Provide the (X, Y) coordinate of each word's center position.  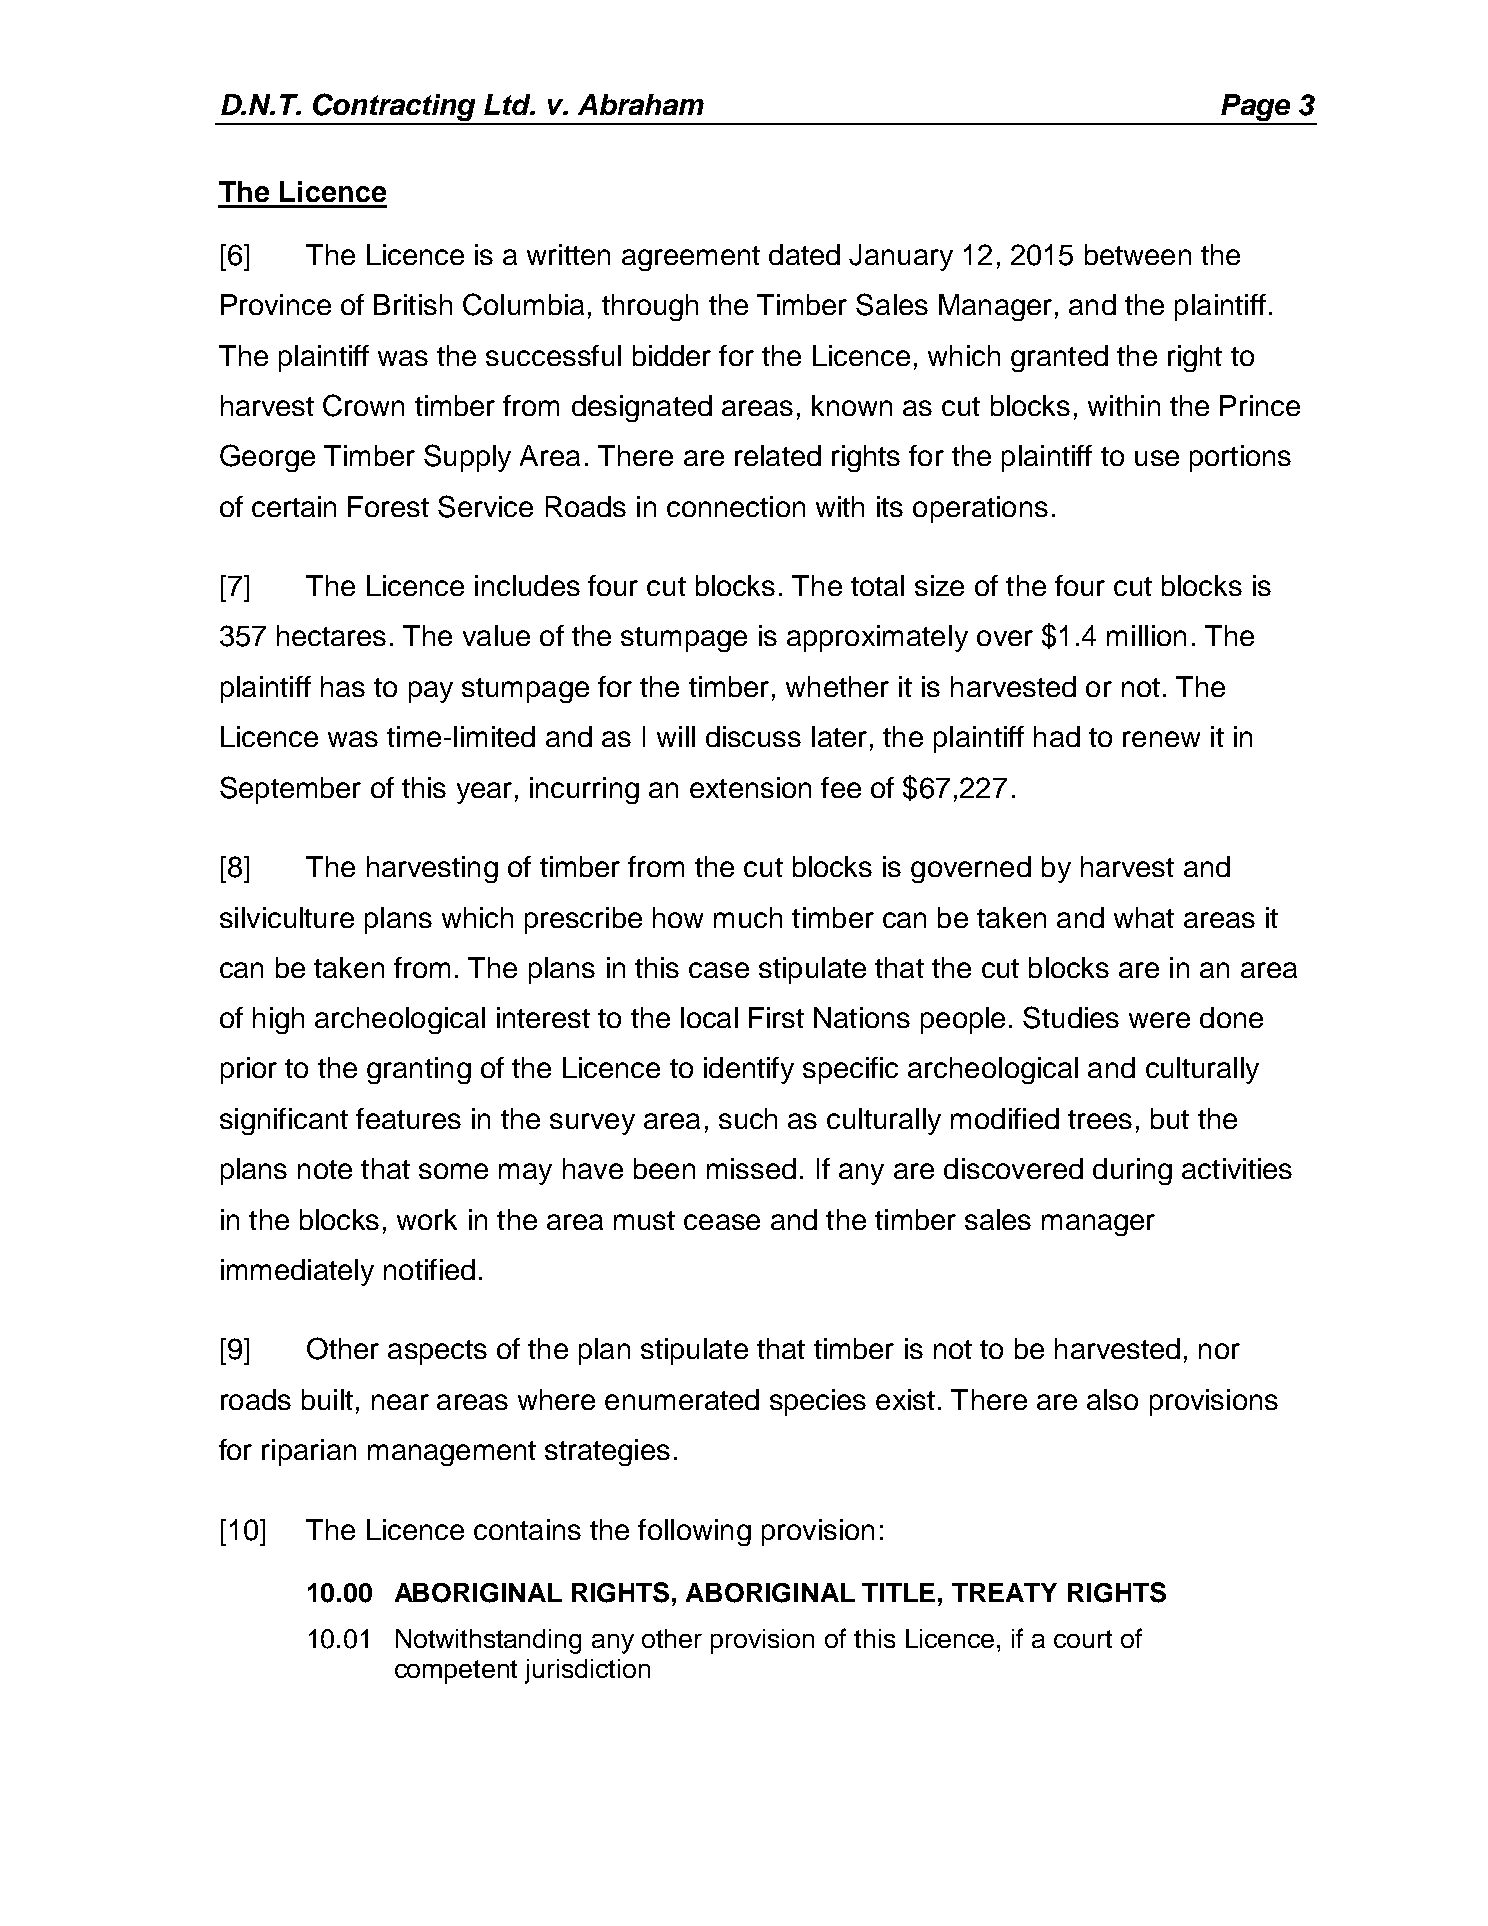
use (1157, 458)
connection (736, 506)
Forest (388, 506)
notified (429, 1269)
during (1132, 1171)
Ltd (508, 104)
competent (456, 1672)
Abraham (641, 104)
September (290, 790)
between (1138, 254)
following (694, 1532)
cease (722, 1222)
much (748, 917)
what (1144, 917)
